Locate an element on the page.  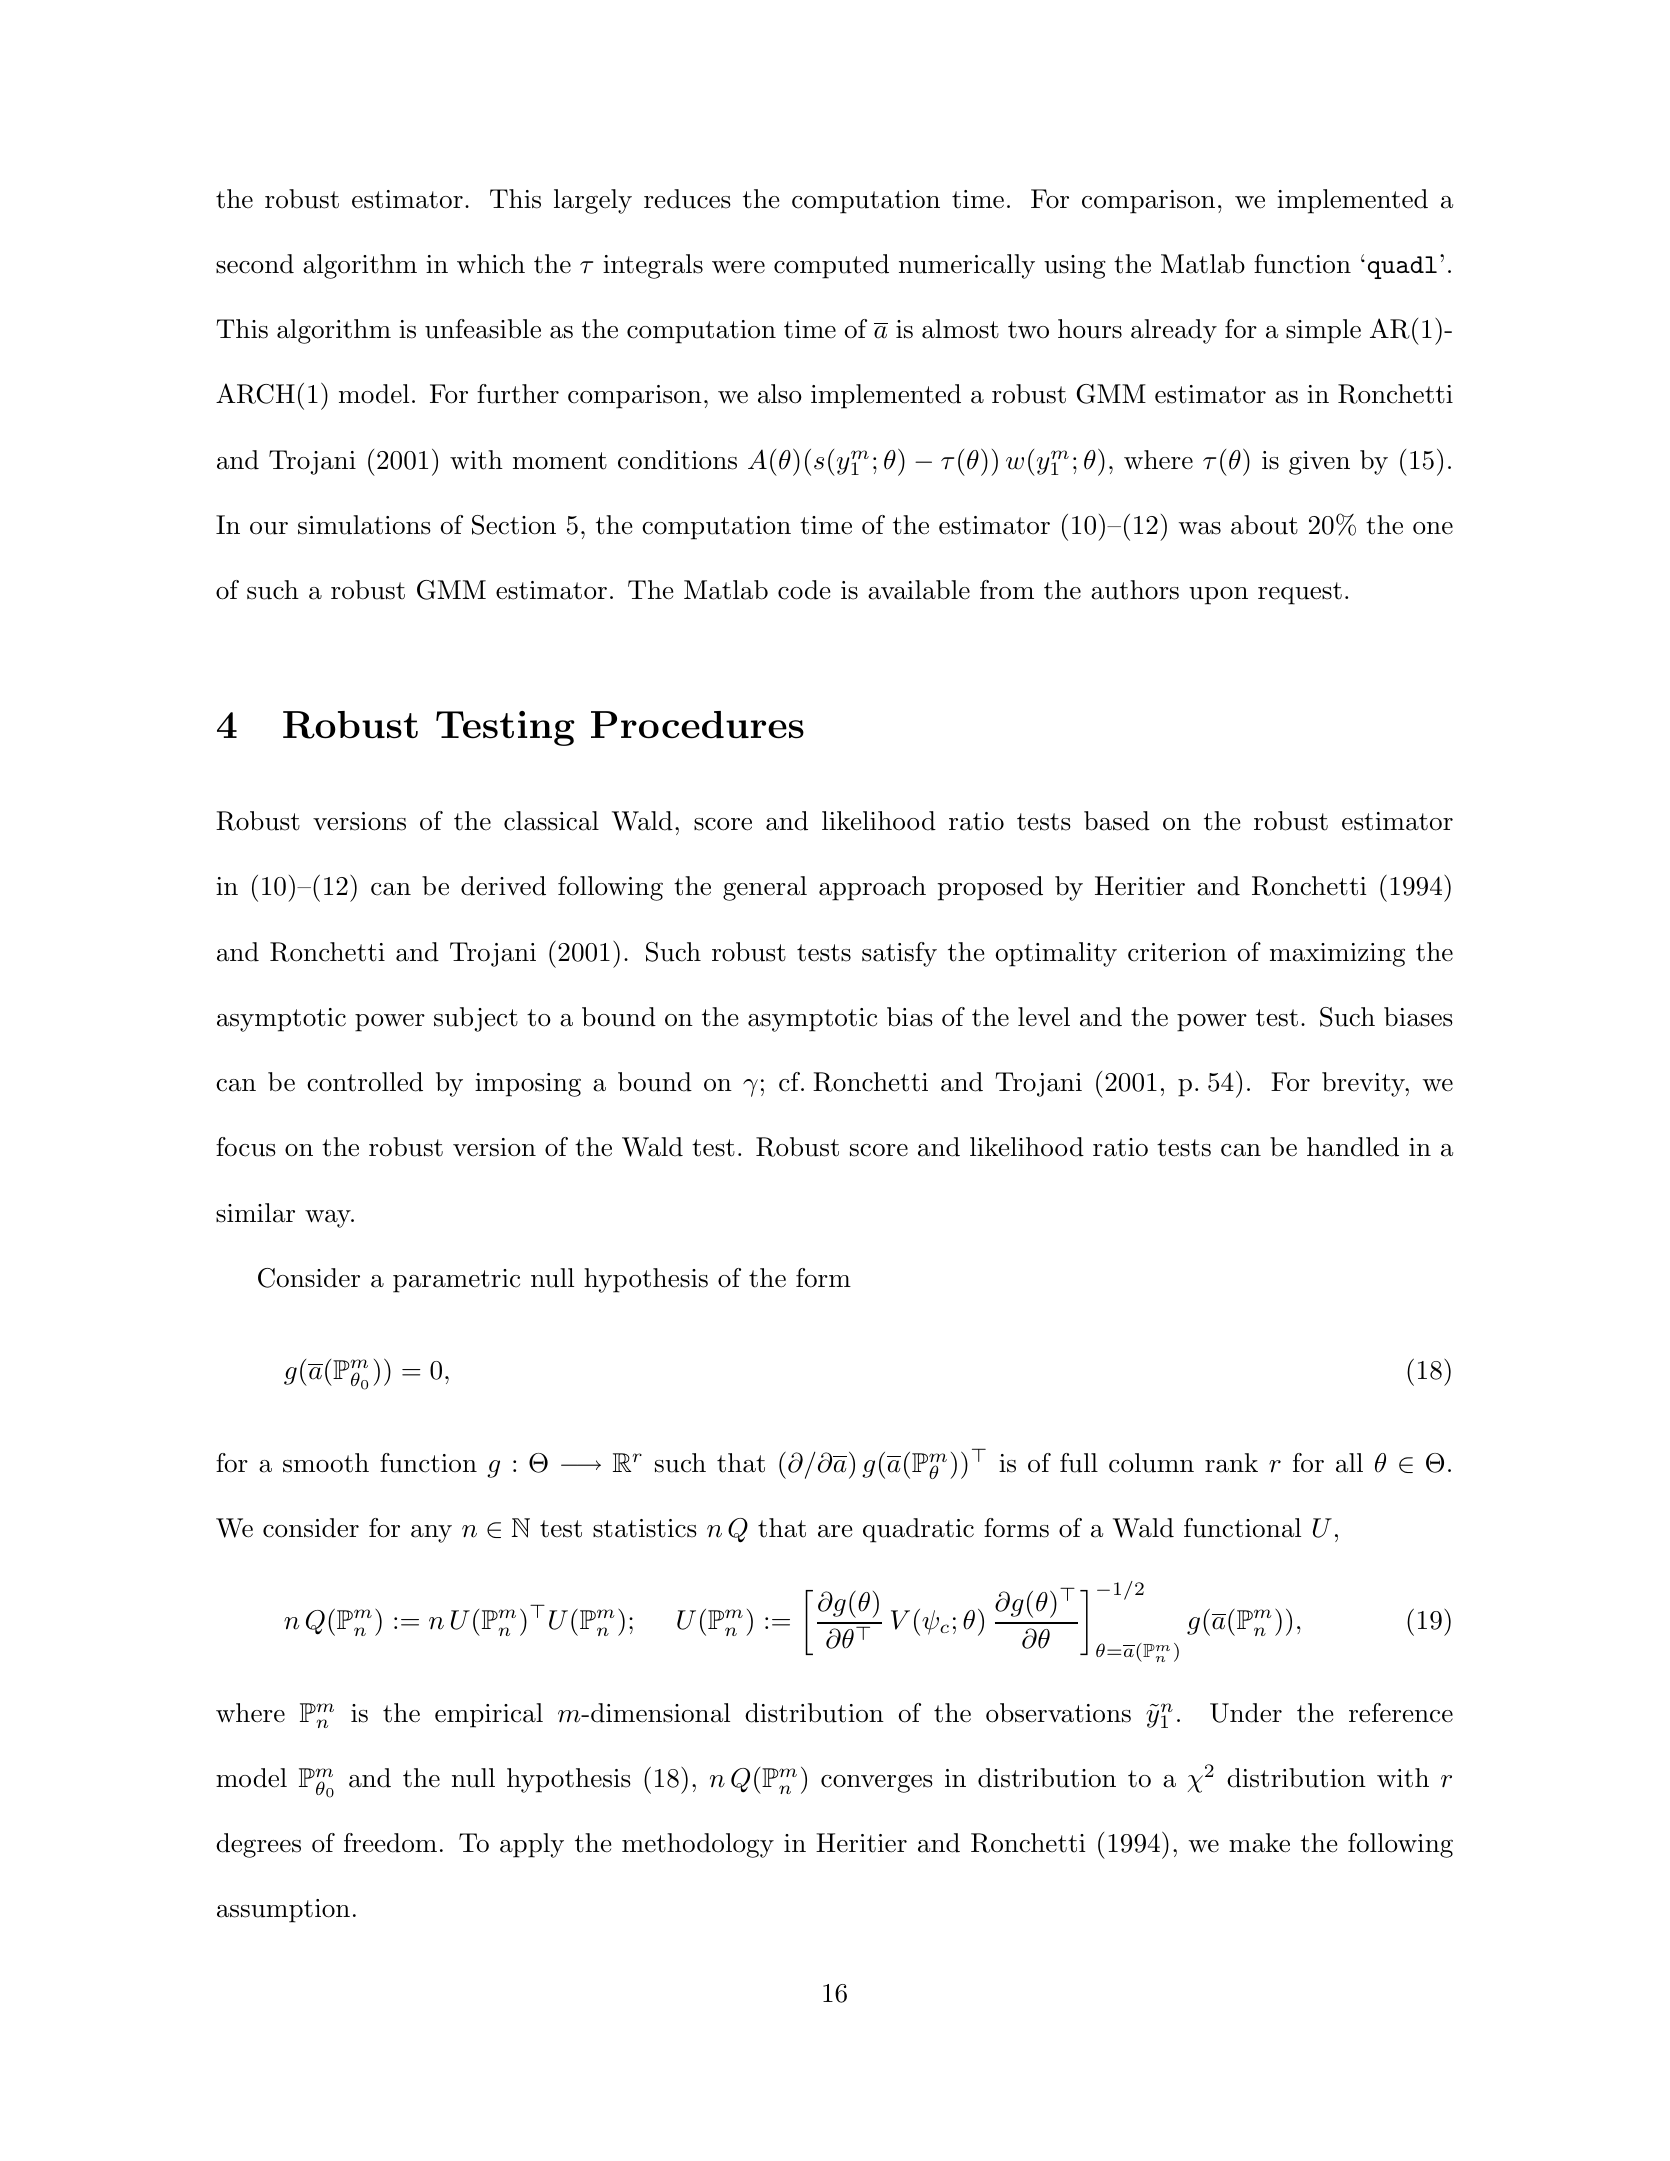
freedom is located at coordinates (390, 1843).
